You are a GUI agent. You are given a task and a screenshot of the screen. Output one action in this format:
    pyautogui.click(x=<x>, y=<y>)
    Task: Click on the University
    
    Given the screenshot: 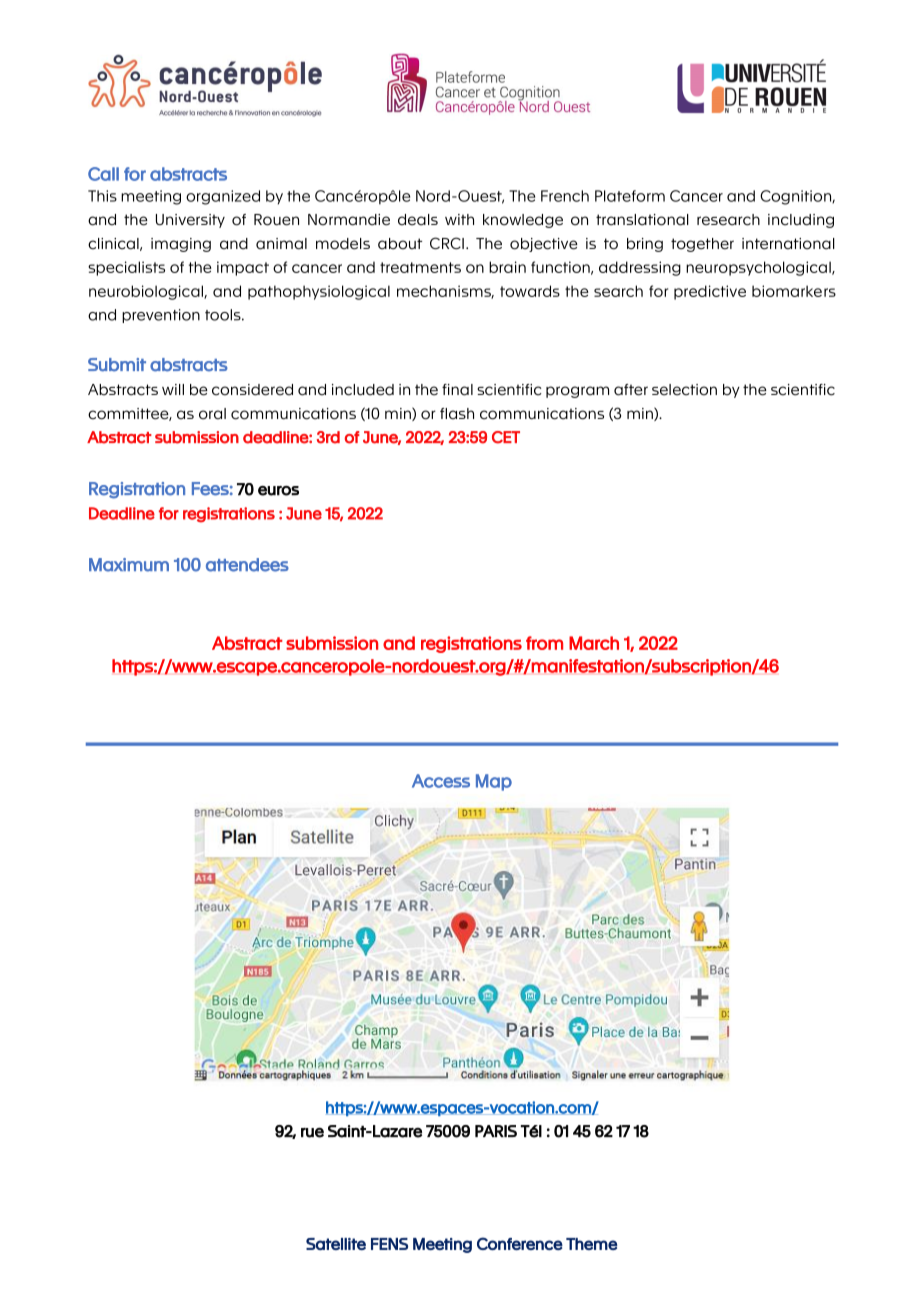 What is the action you would take?
    pyautogui.click(x=190, y=221)
